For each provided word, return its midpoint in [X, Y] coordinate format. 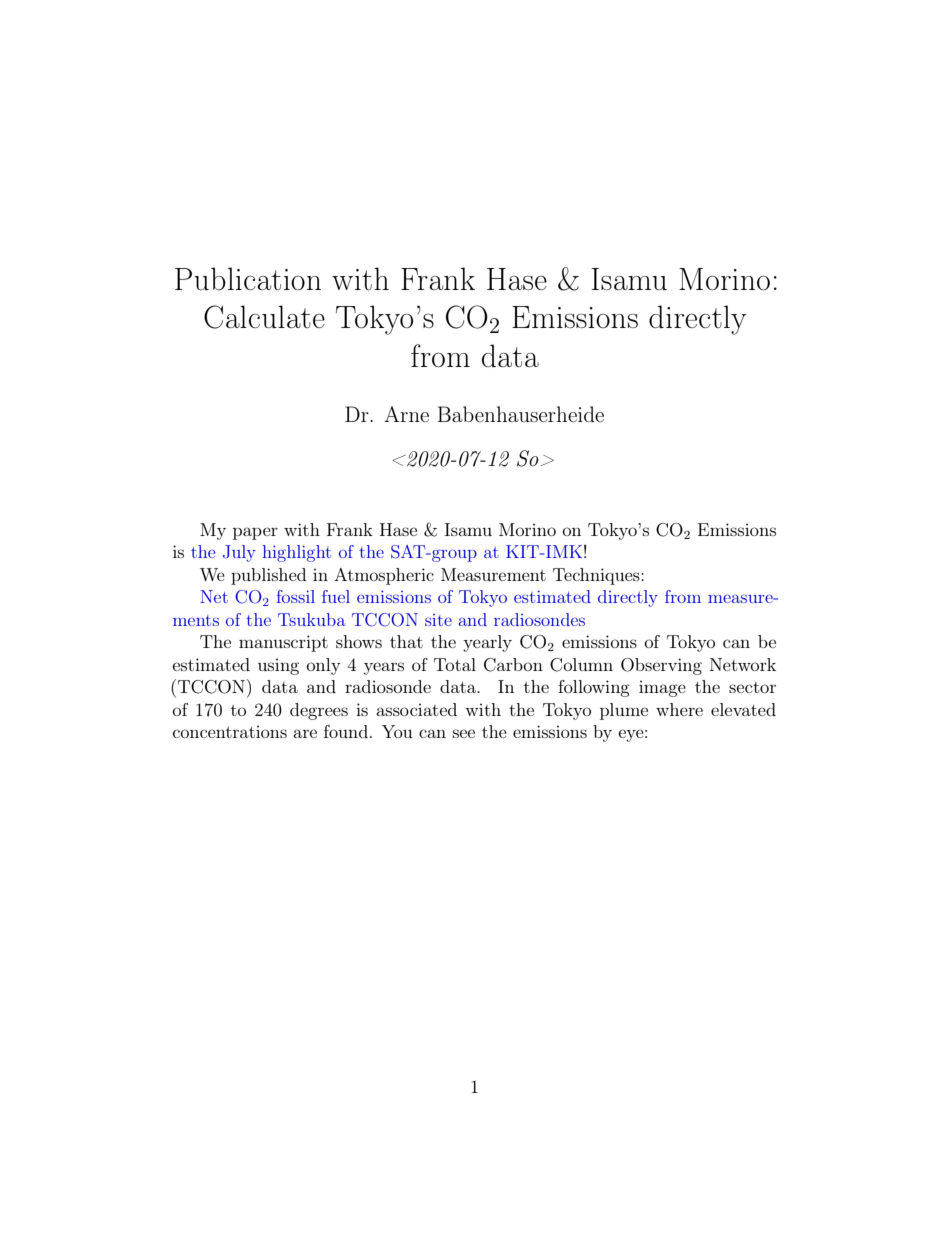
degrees [319, 711]
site [438, 620]
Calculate [264, 317]
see [464, 733]
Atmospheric [384, 576]
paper [255, 533]
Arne [406, 414]
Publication [248, 278]
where [679, 709]
